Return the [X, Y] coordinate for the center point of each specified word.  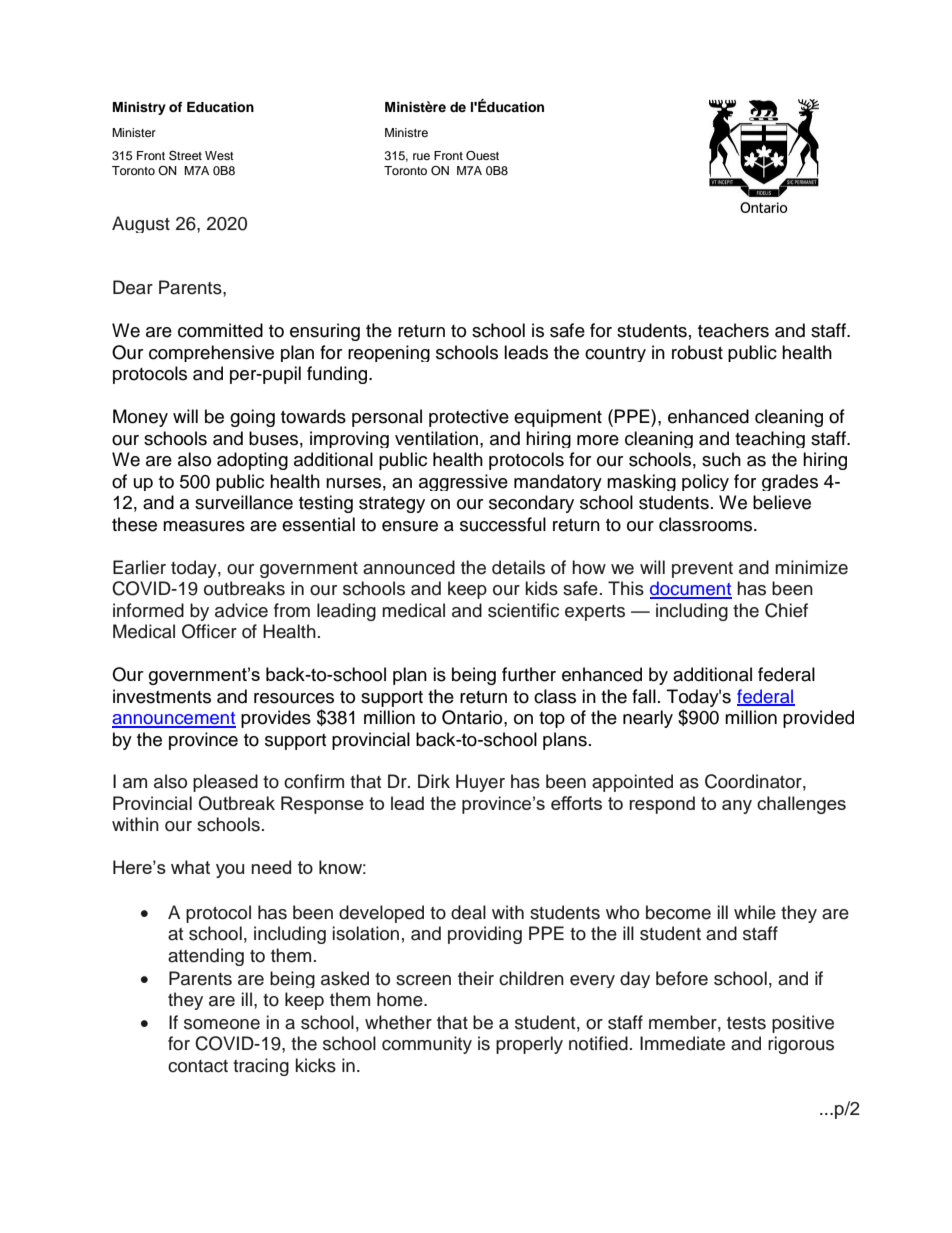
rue [421, 156]
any [737, 807]
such [721, 459]
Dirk [434, 781]
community [427, 1045]
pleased [225, 783]
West [219, 155]
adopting [252, 461]
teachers [733, 330]
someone [222, 1024]
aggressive [463, 482]
